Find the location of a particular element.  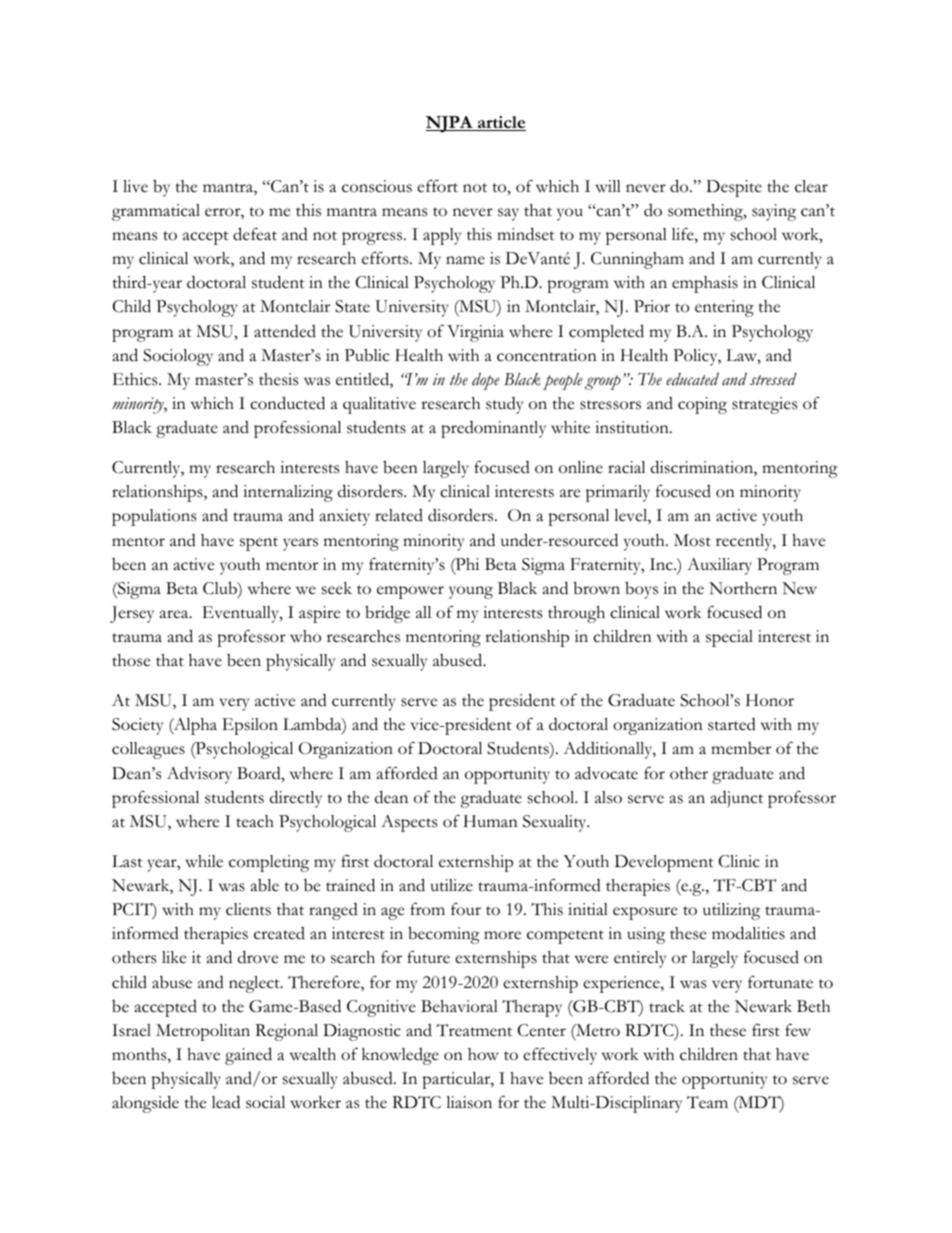

Team is located at coordinates (707, 1102).
